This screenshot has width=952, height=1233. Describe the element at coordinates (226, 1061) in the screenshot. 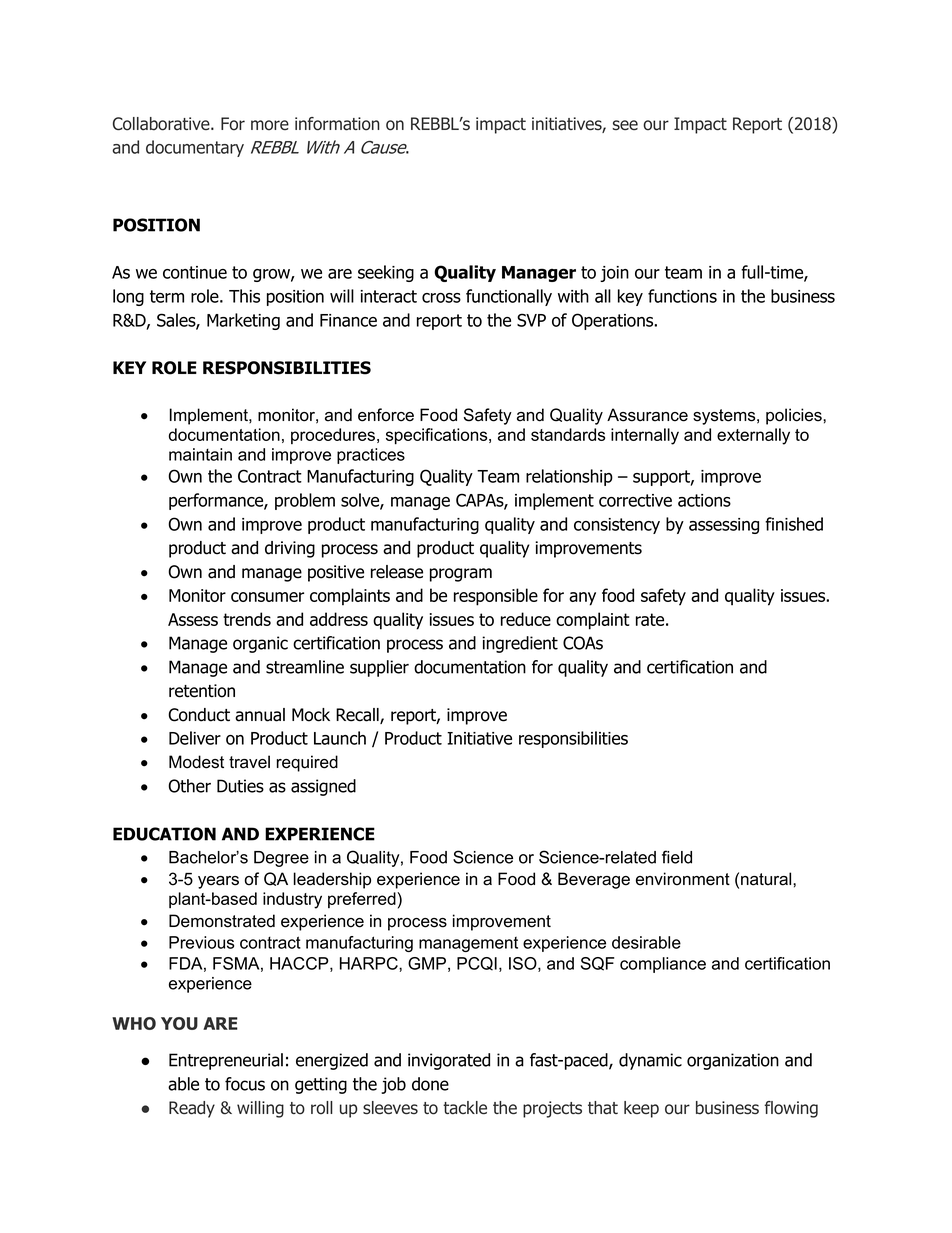

I see `Entrepreneurial` at that location.
